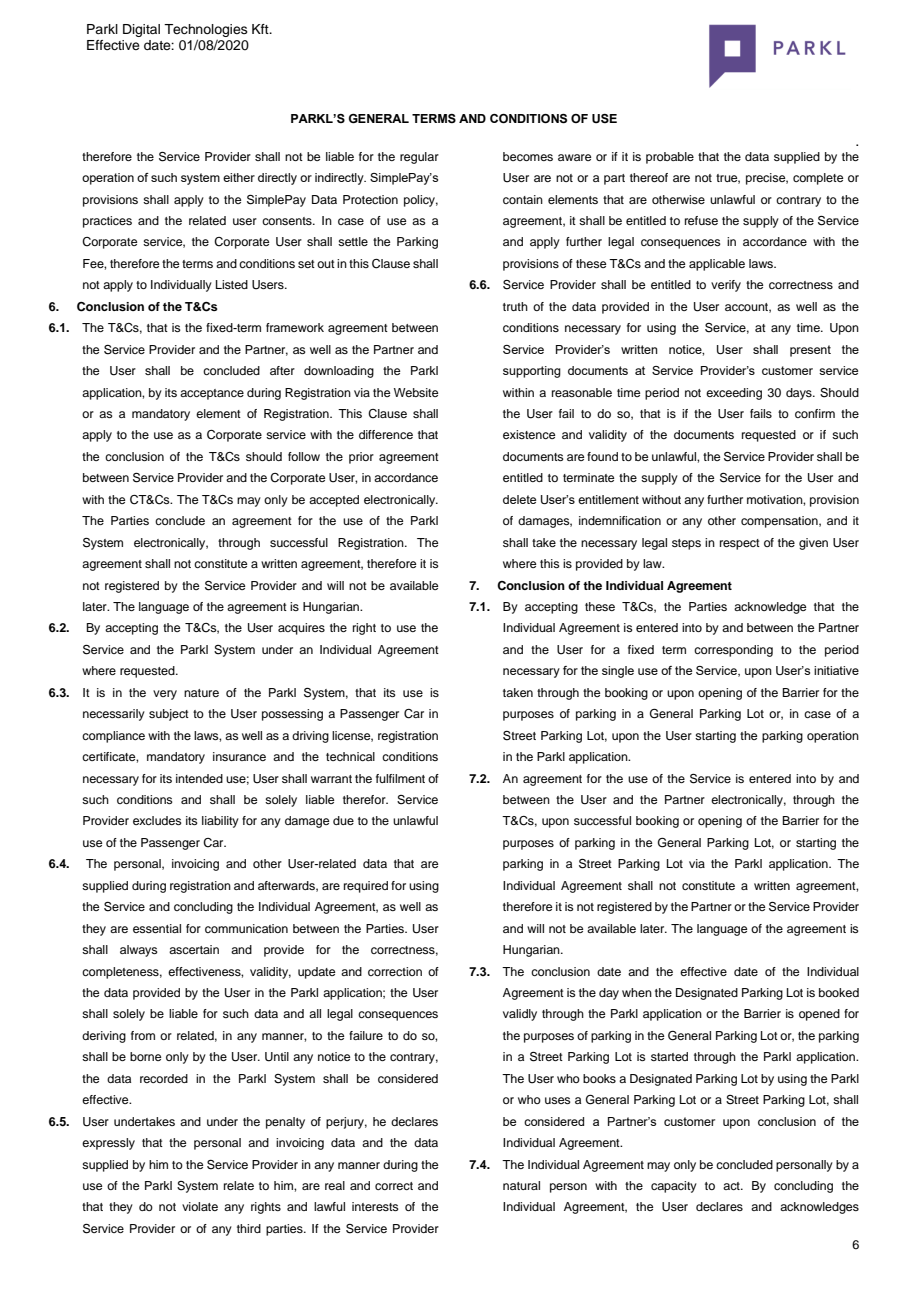 This page has width=924, height=1308. What do you see at coordinates (670, 158) in the page?
I see `probable` at bounding box center [670, 158].
